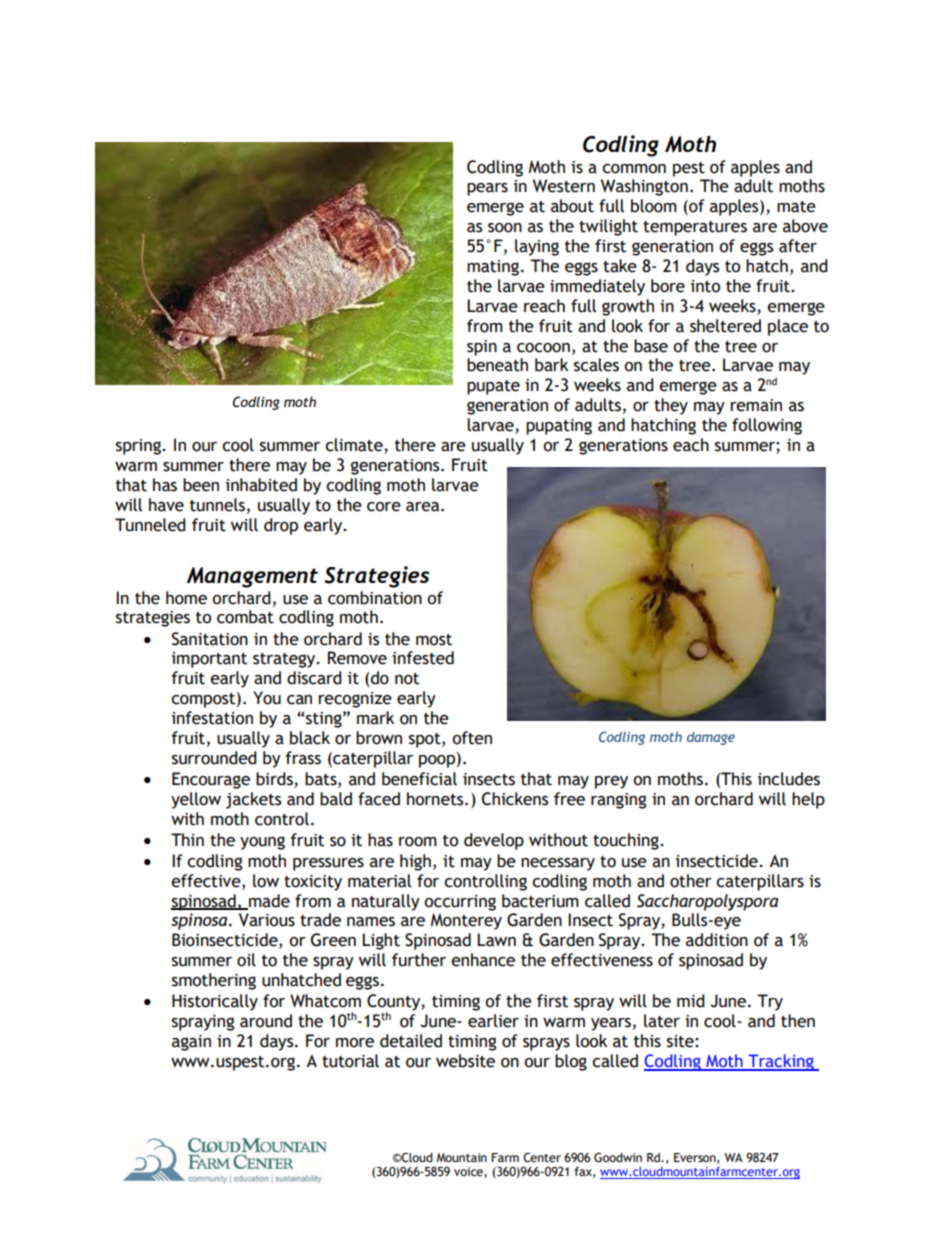 The height and width of the screenshot is (1233, 952). Describe the element at coordinates (196, 800) in the screenshot. I see `yellow` at that location.
